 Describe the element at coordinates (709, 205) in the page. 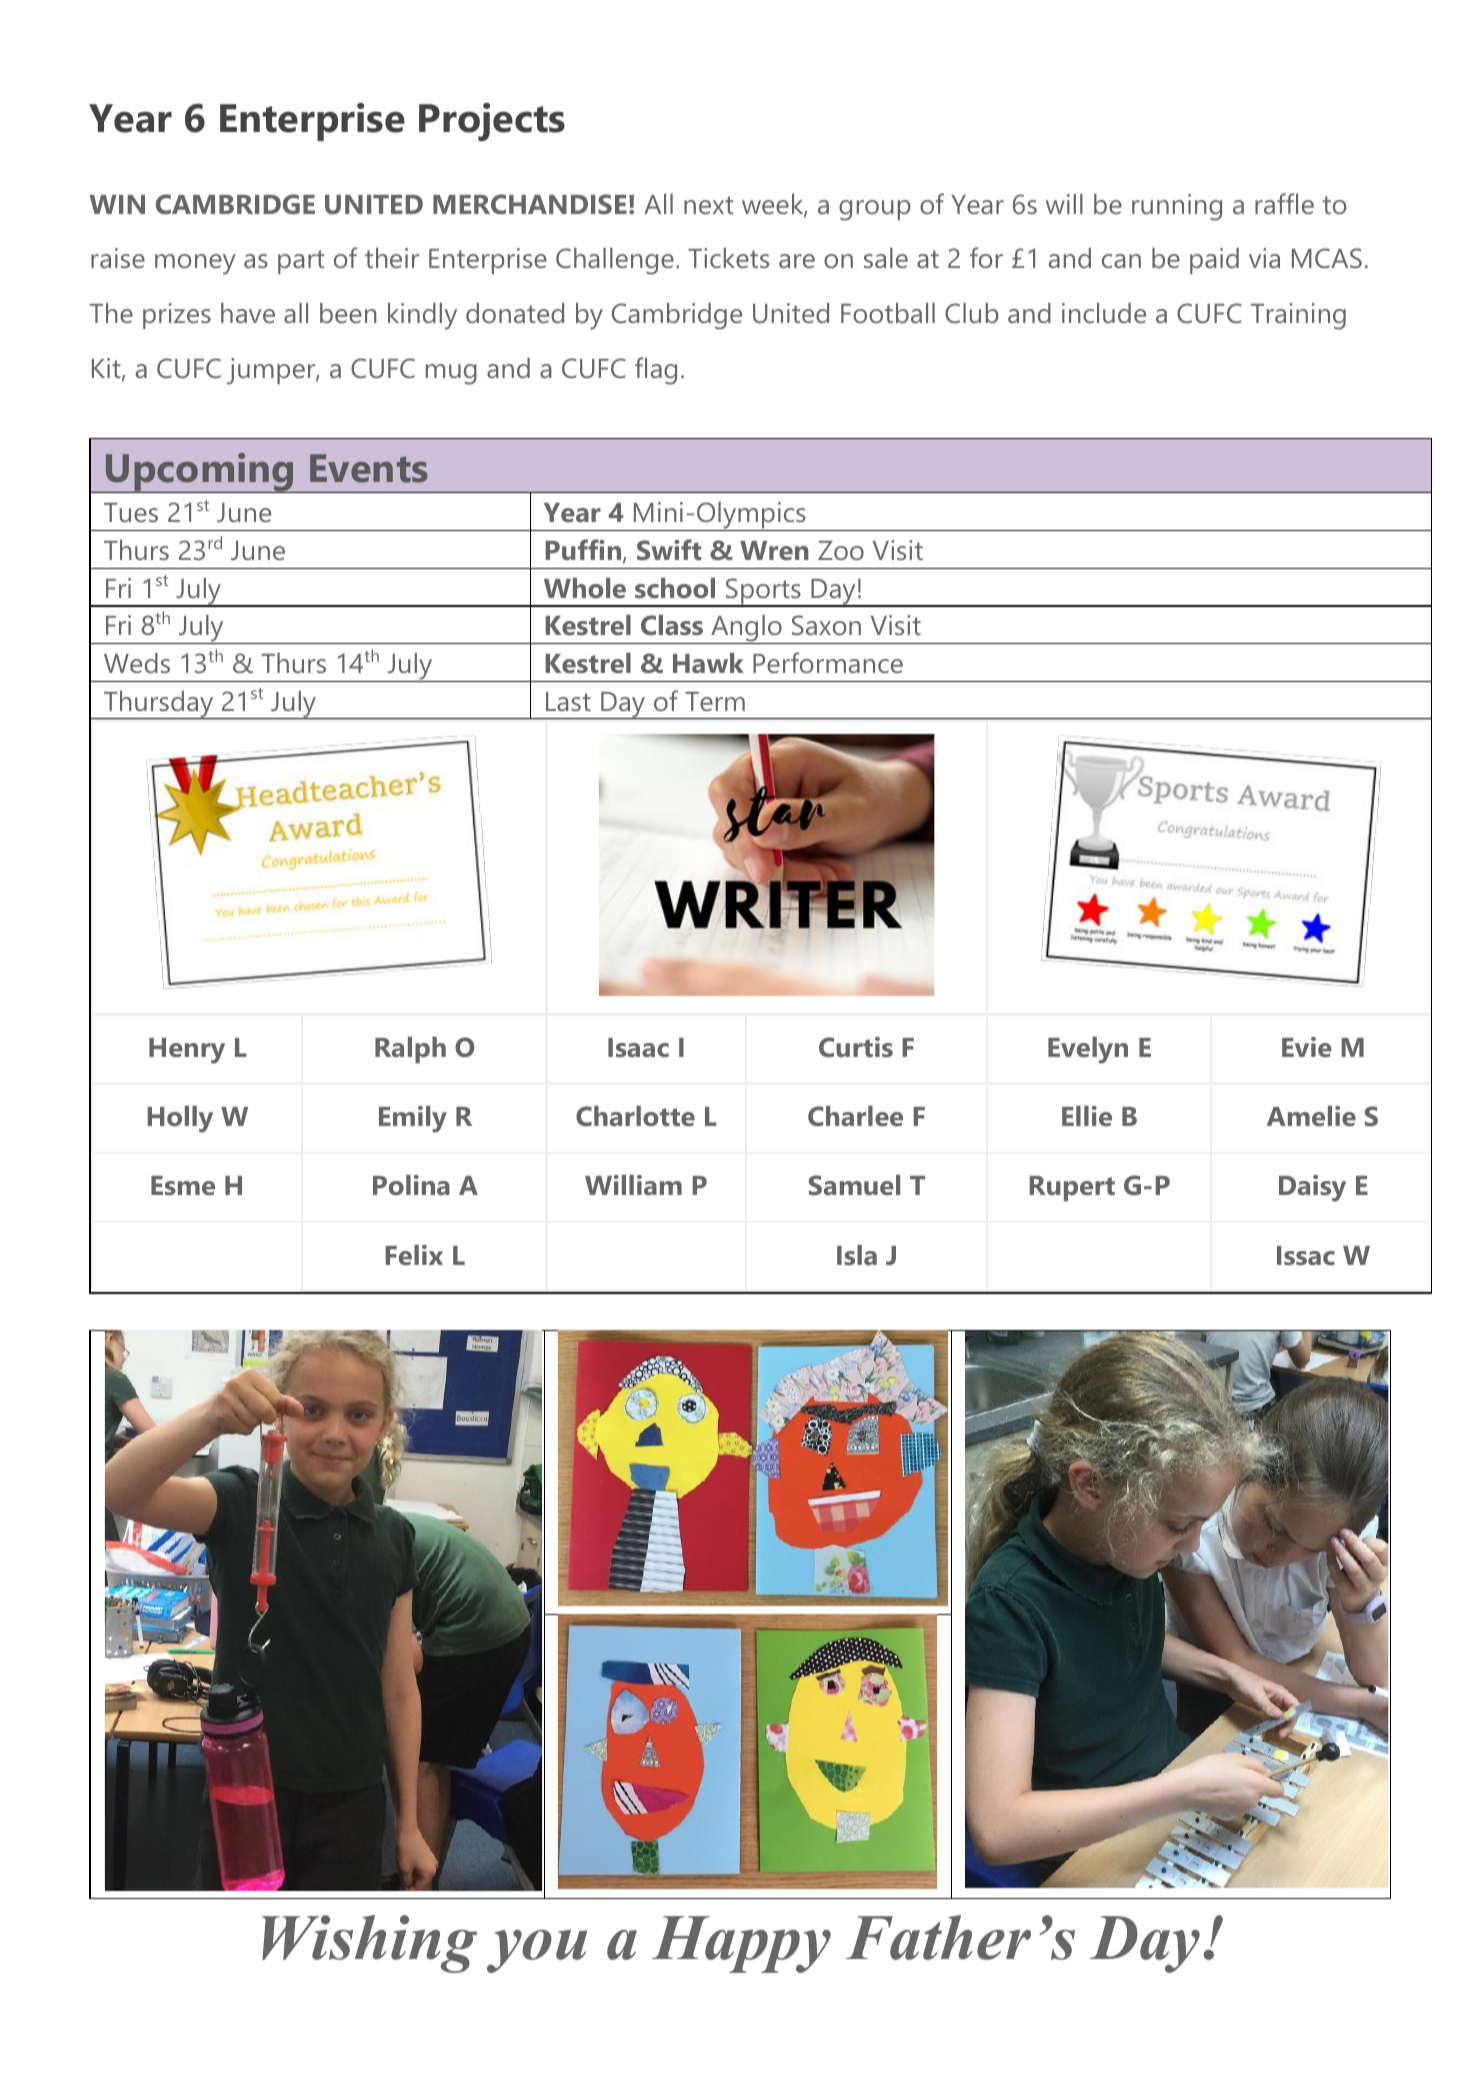

I see `next` at that location.
